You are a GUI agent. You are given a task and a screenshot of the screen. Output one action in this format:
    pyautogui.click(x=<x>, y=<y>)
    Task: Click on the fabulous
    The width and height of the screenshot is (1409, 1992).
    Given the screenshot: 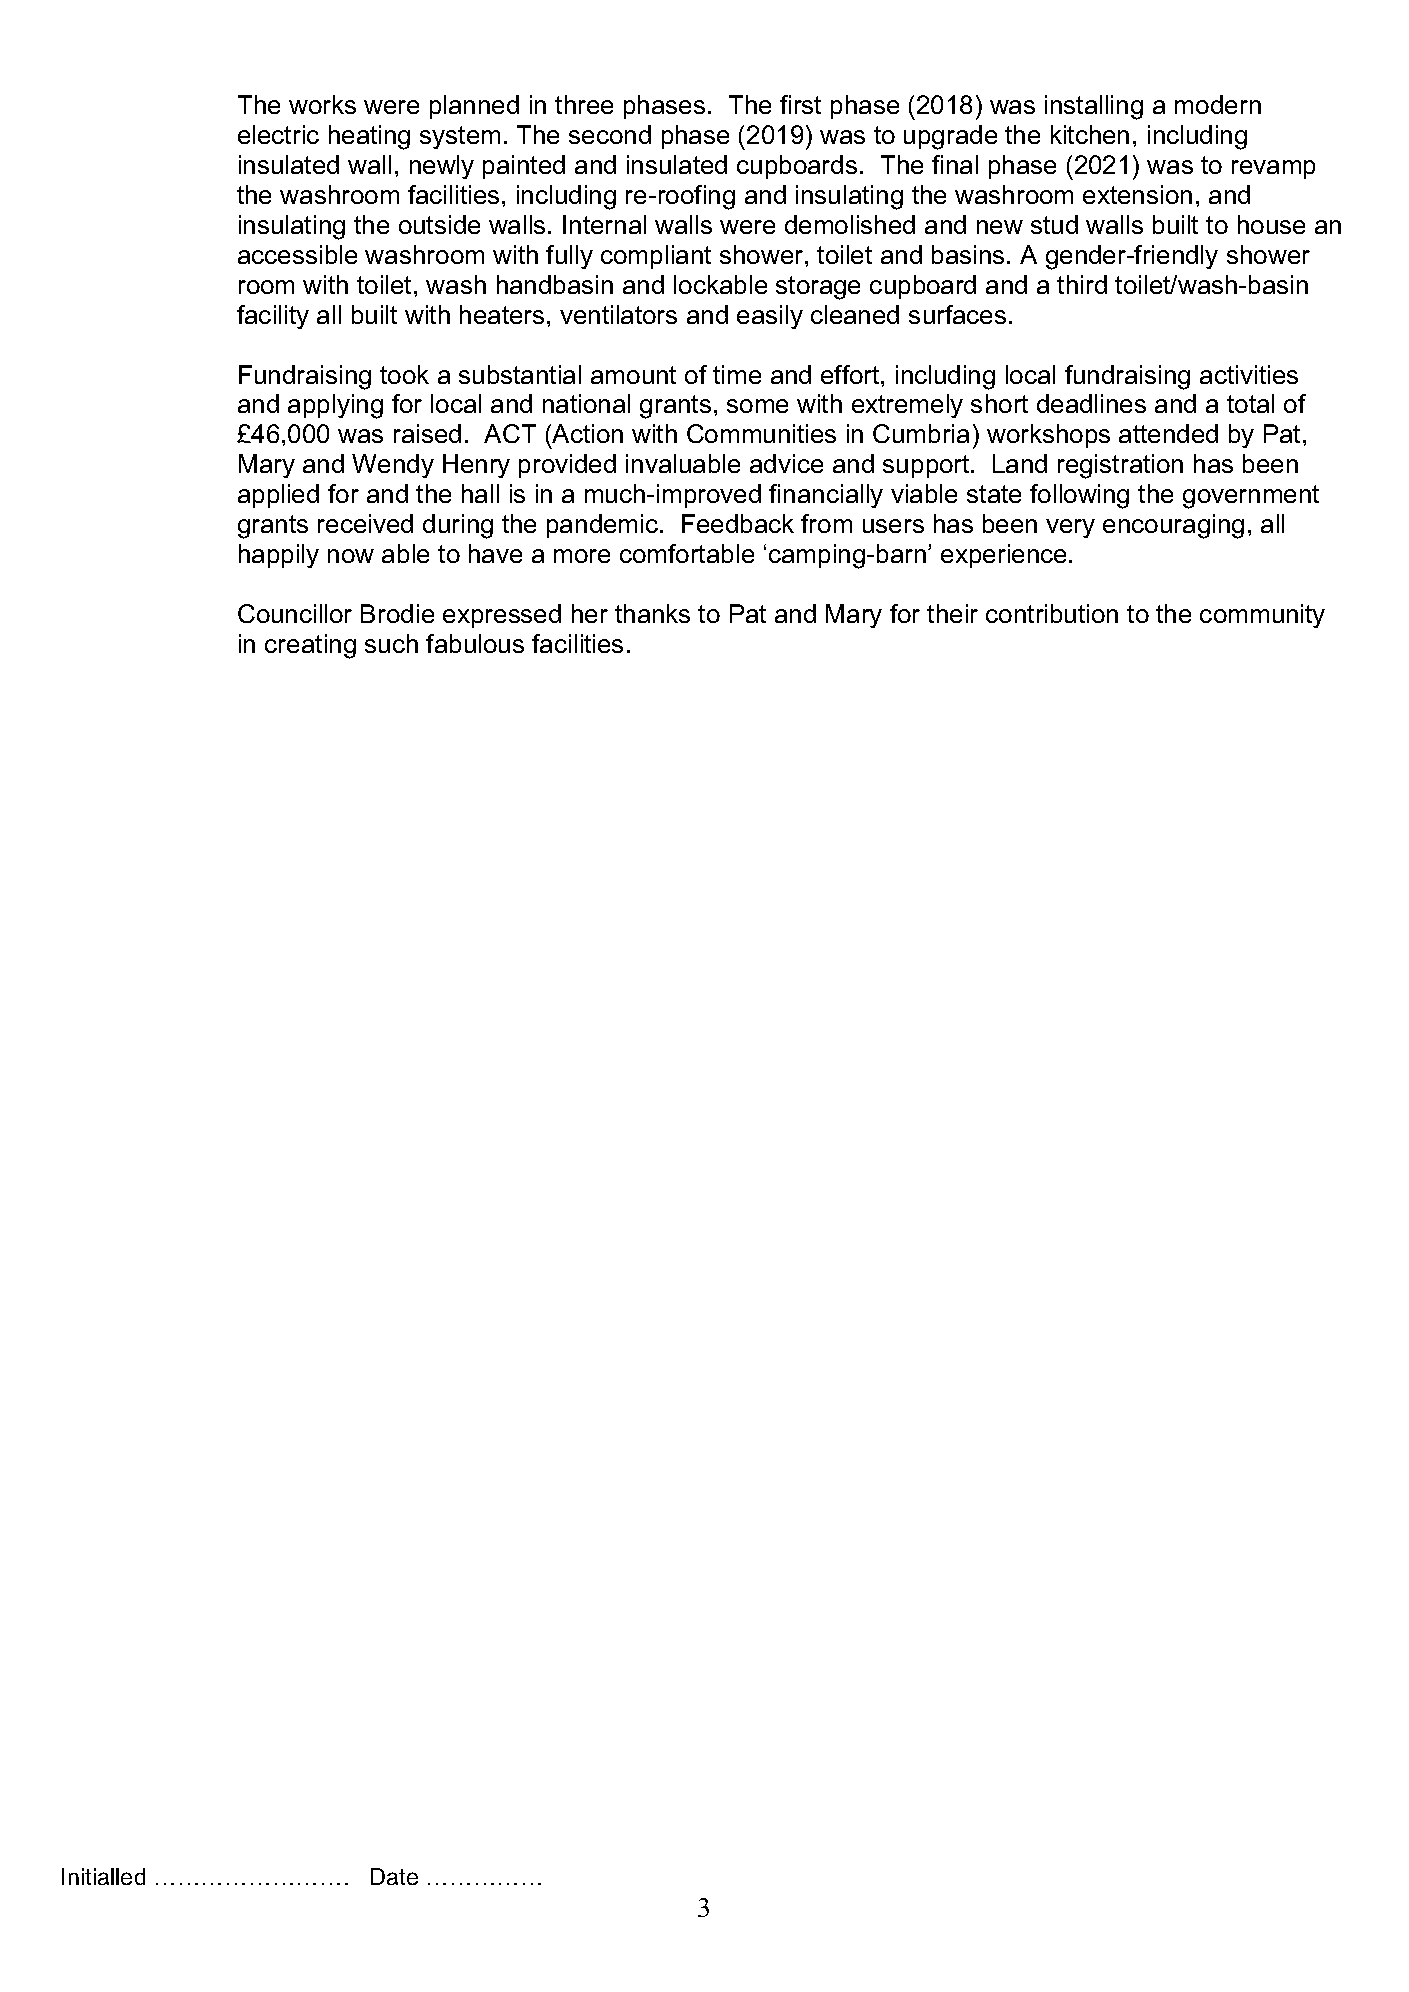 What is the action you would take?
    pyautogui.click(x=475, y=643)
